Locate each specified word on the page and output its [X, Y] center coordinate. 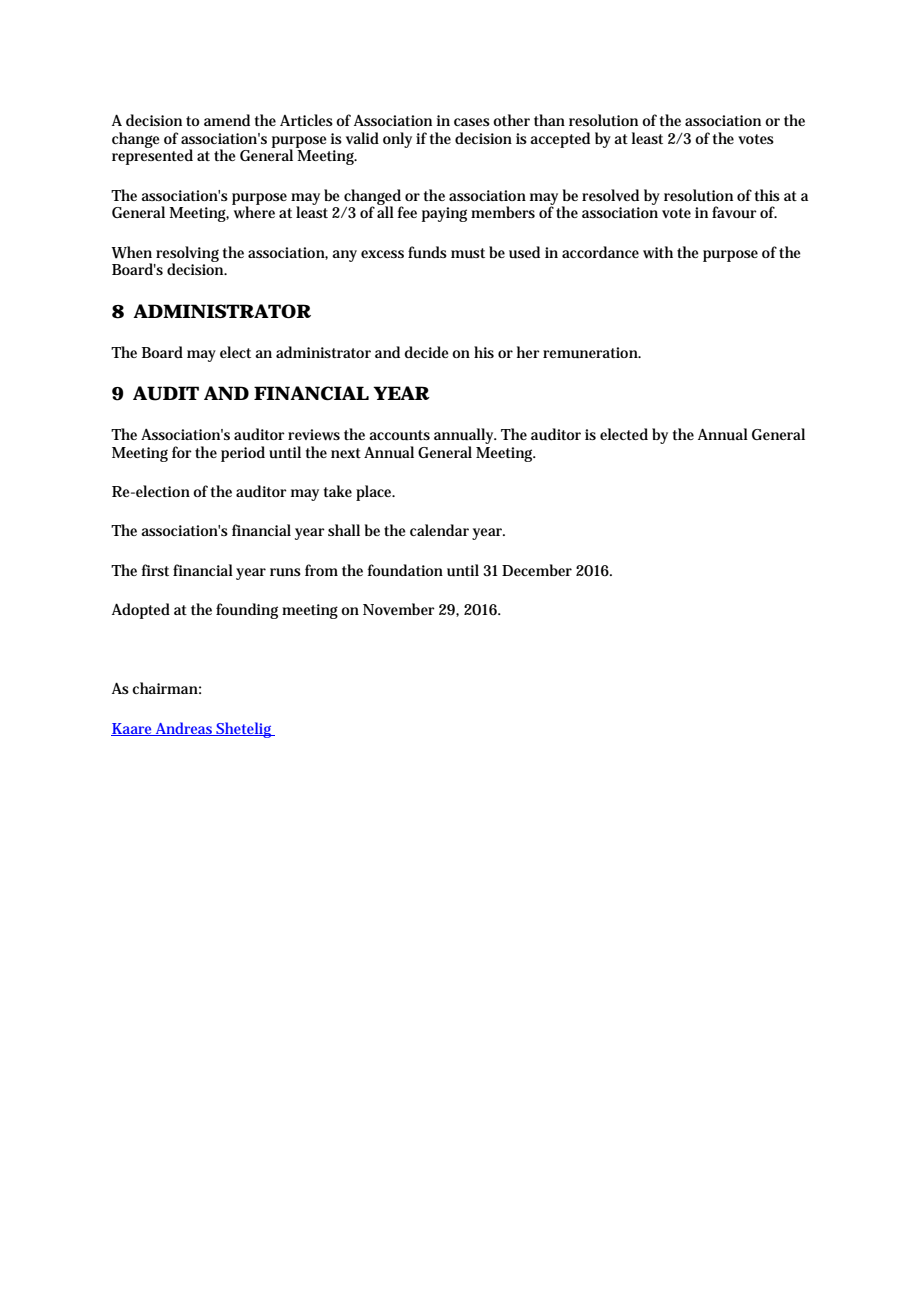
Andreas [185, 729]
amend [227, 120]
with [658, 252]
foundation [405, 570]
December [537, 570]
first [155, 570]
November [399, 609]
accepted [560, 140]
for [182, 452]
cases [472, 122]
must [468, 253]
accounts [399, 435]
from [321, 570]
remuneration [592, 353]
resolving [187, 255]
